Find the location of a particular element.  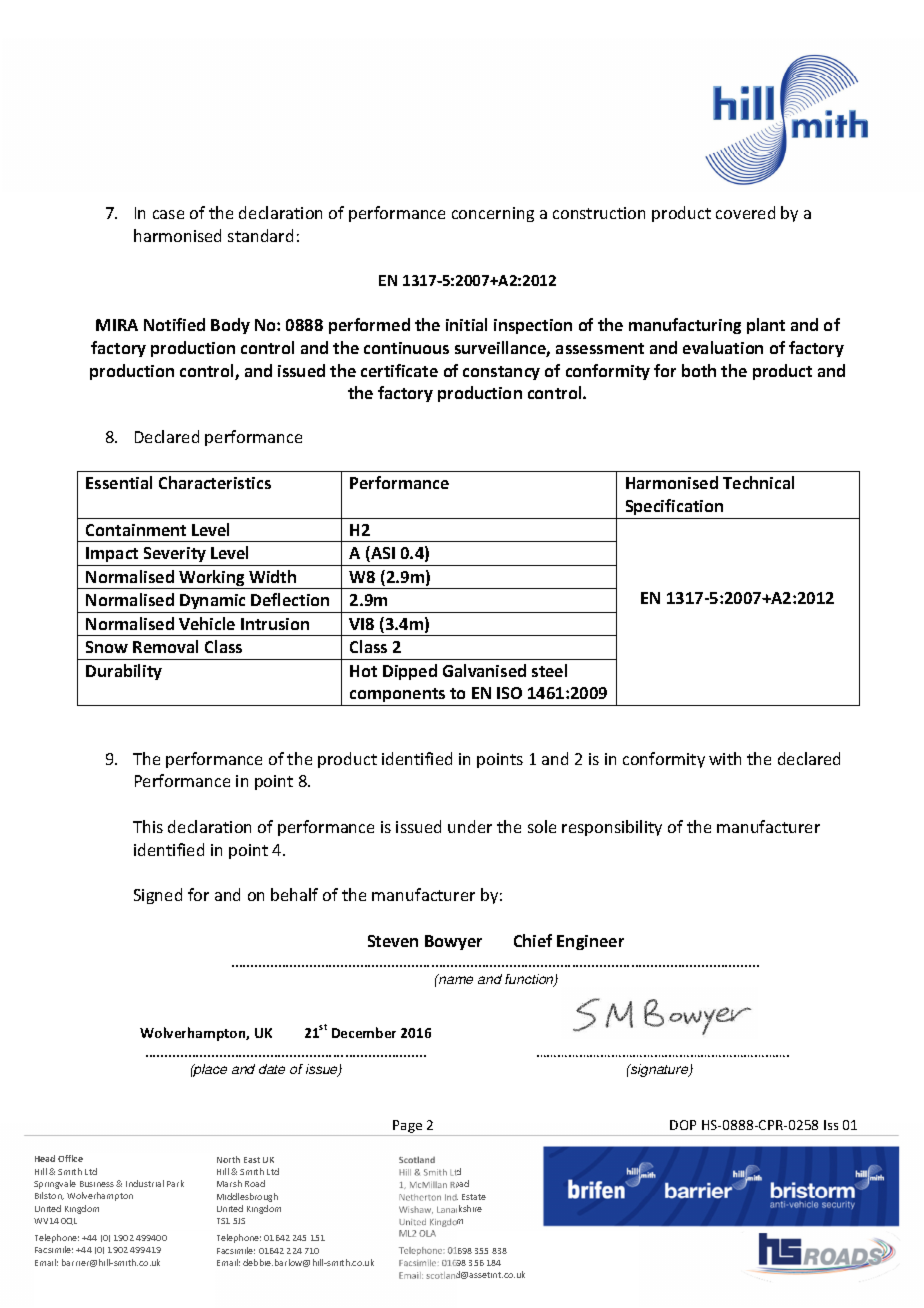

OLA is located at coordinates (427, 1233).
